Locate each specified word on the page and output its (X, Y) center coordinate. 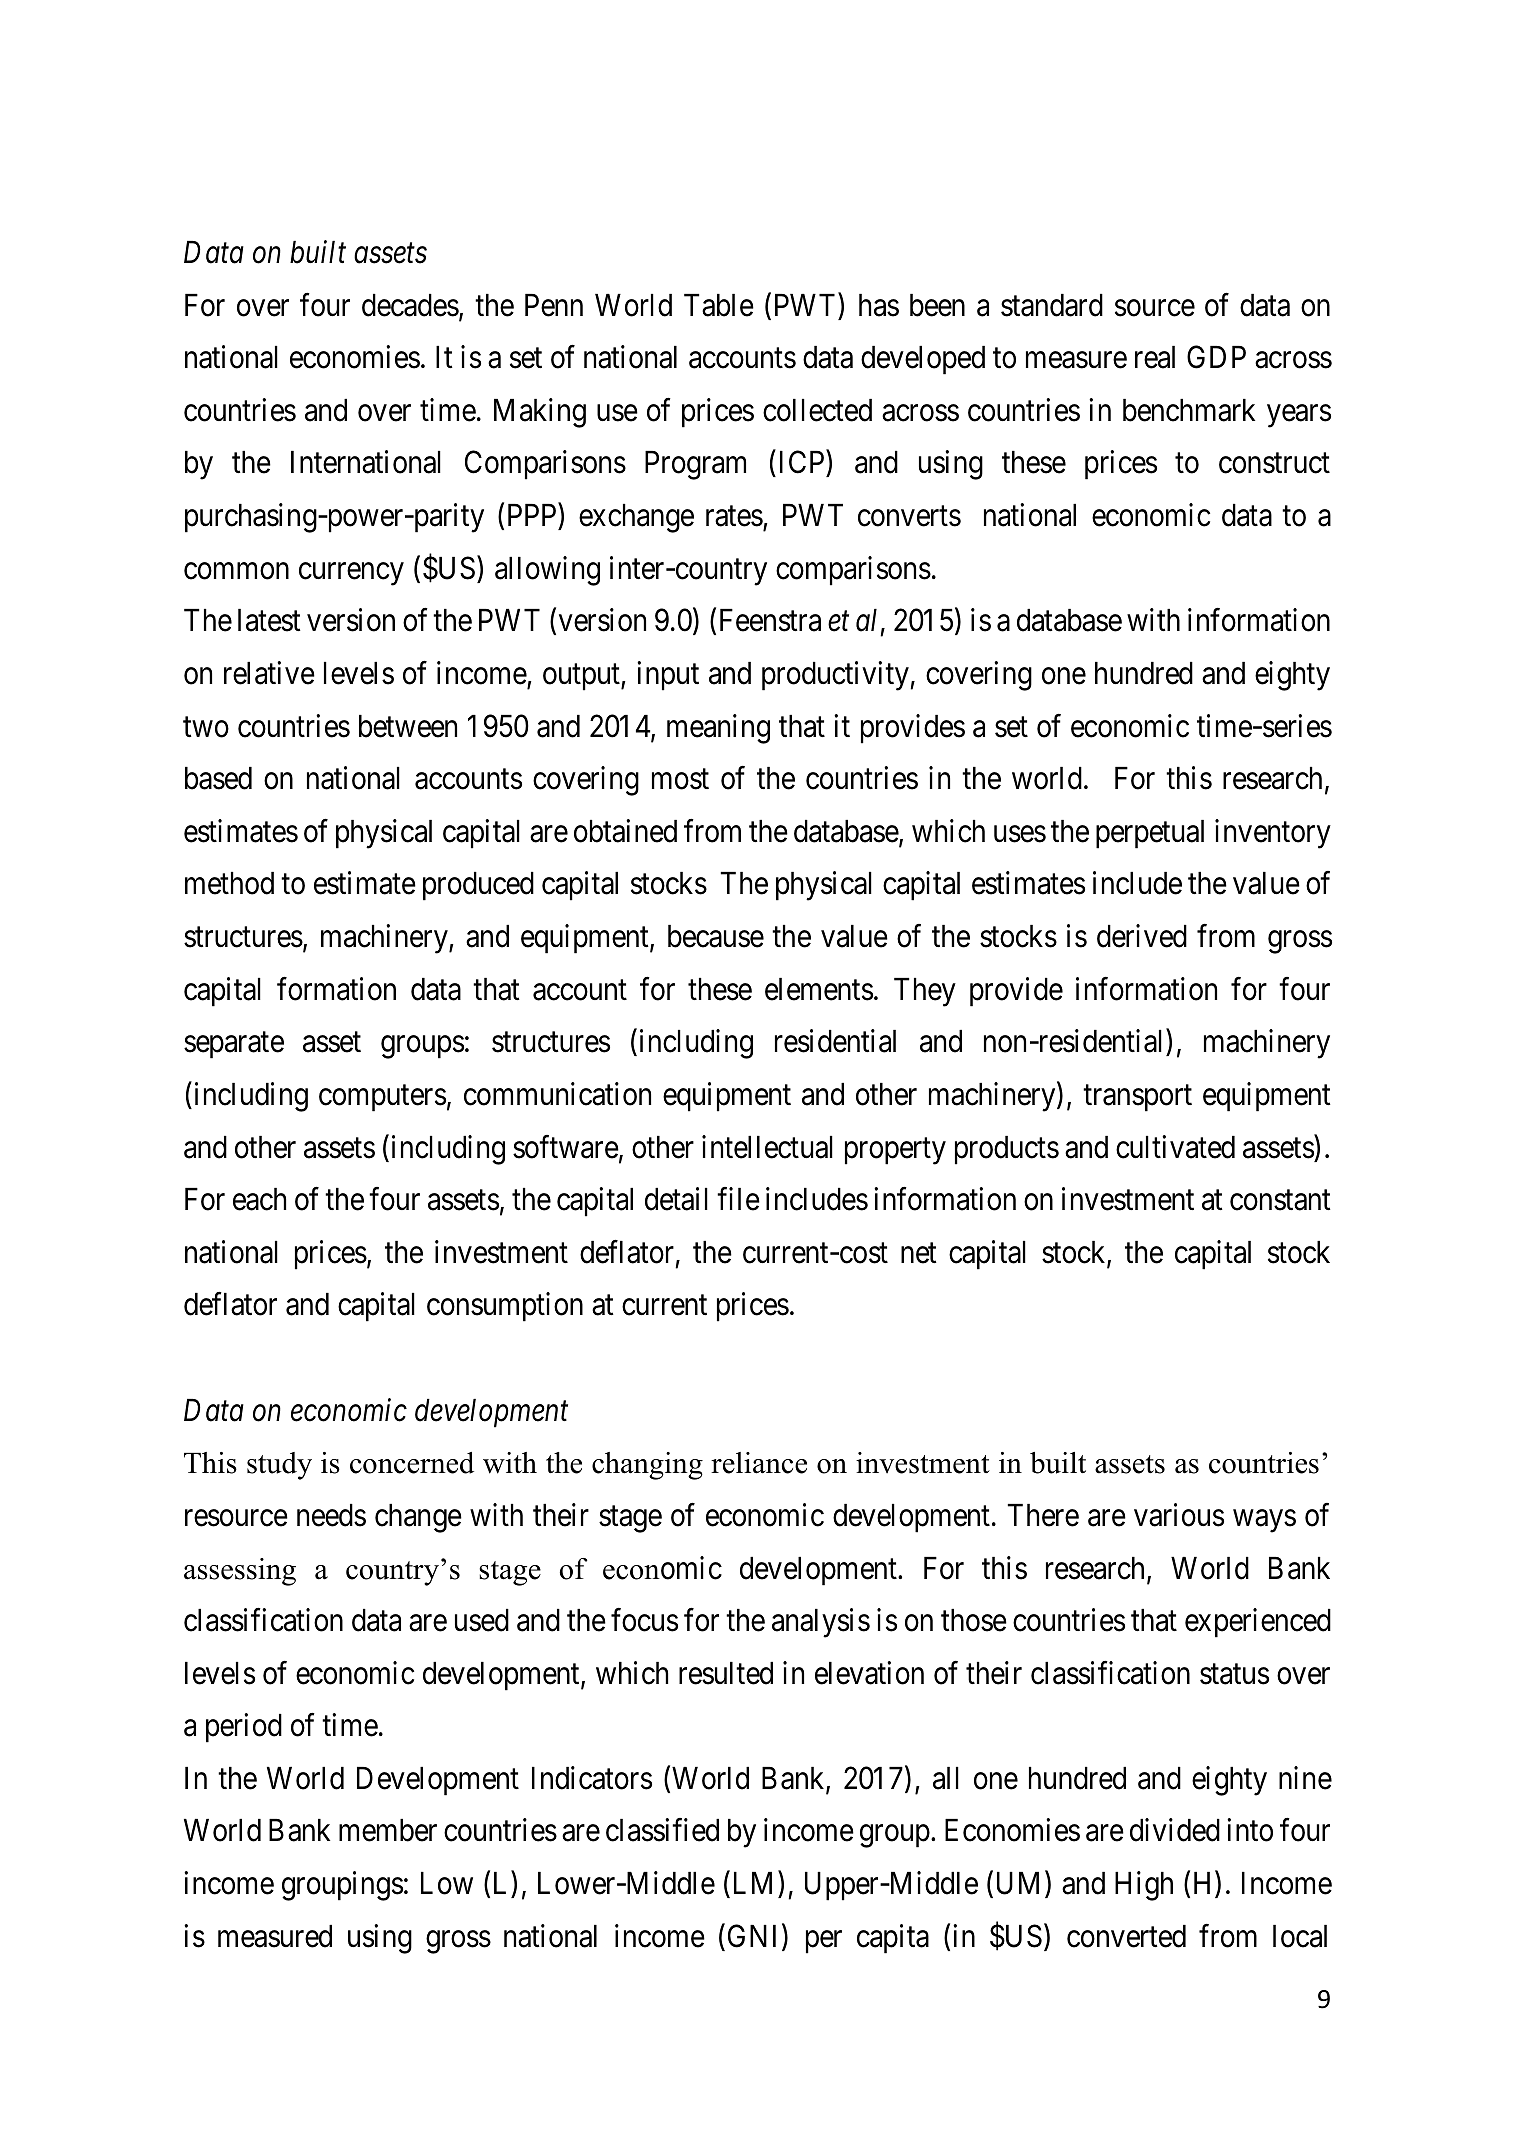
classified (662, 1830)
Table (719, 305)
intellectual (767, 1147)
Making (540, 413)
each (259, 1199)
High (1144, 1886)
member (388, 1830)
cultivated (1175, 1147)
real (1155, 357)
